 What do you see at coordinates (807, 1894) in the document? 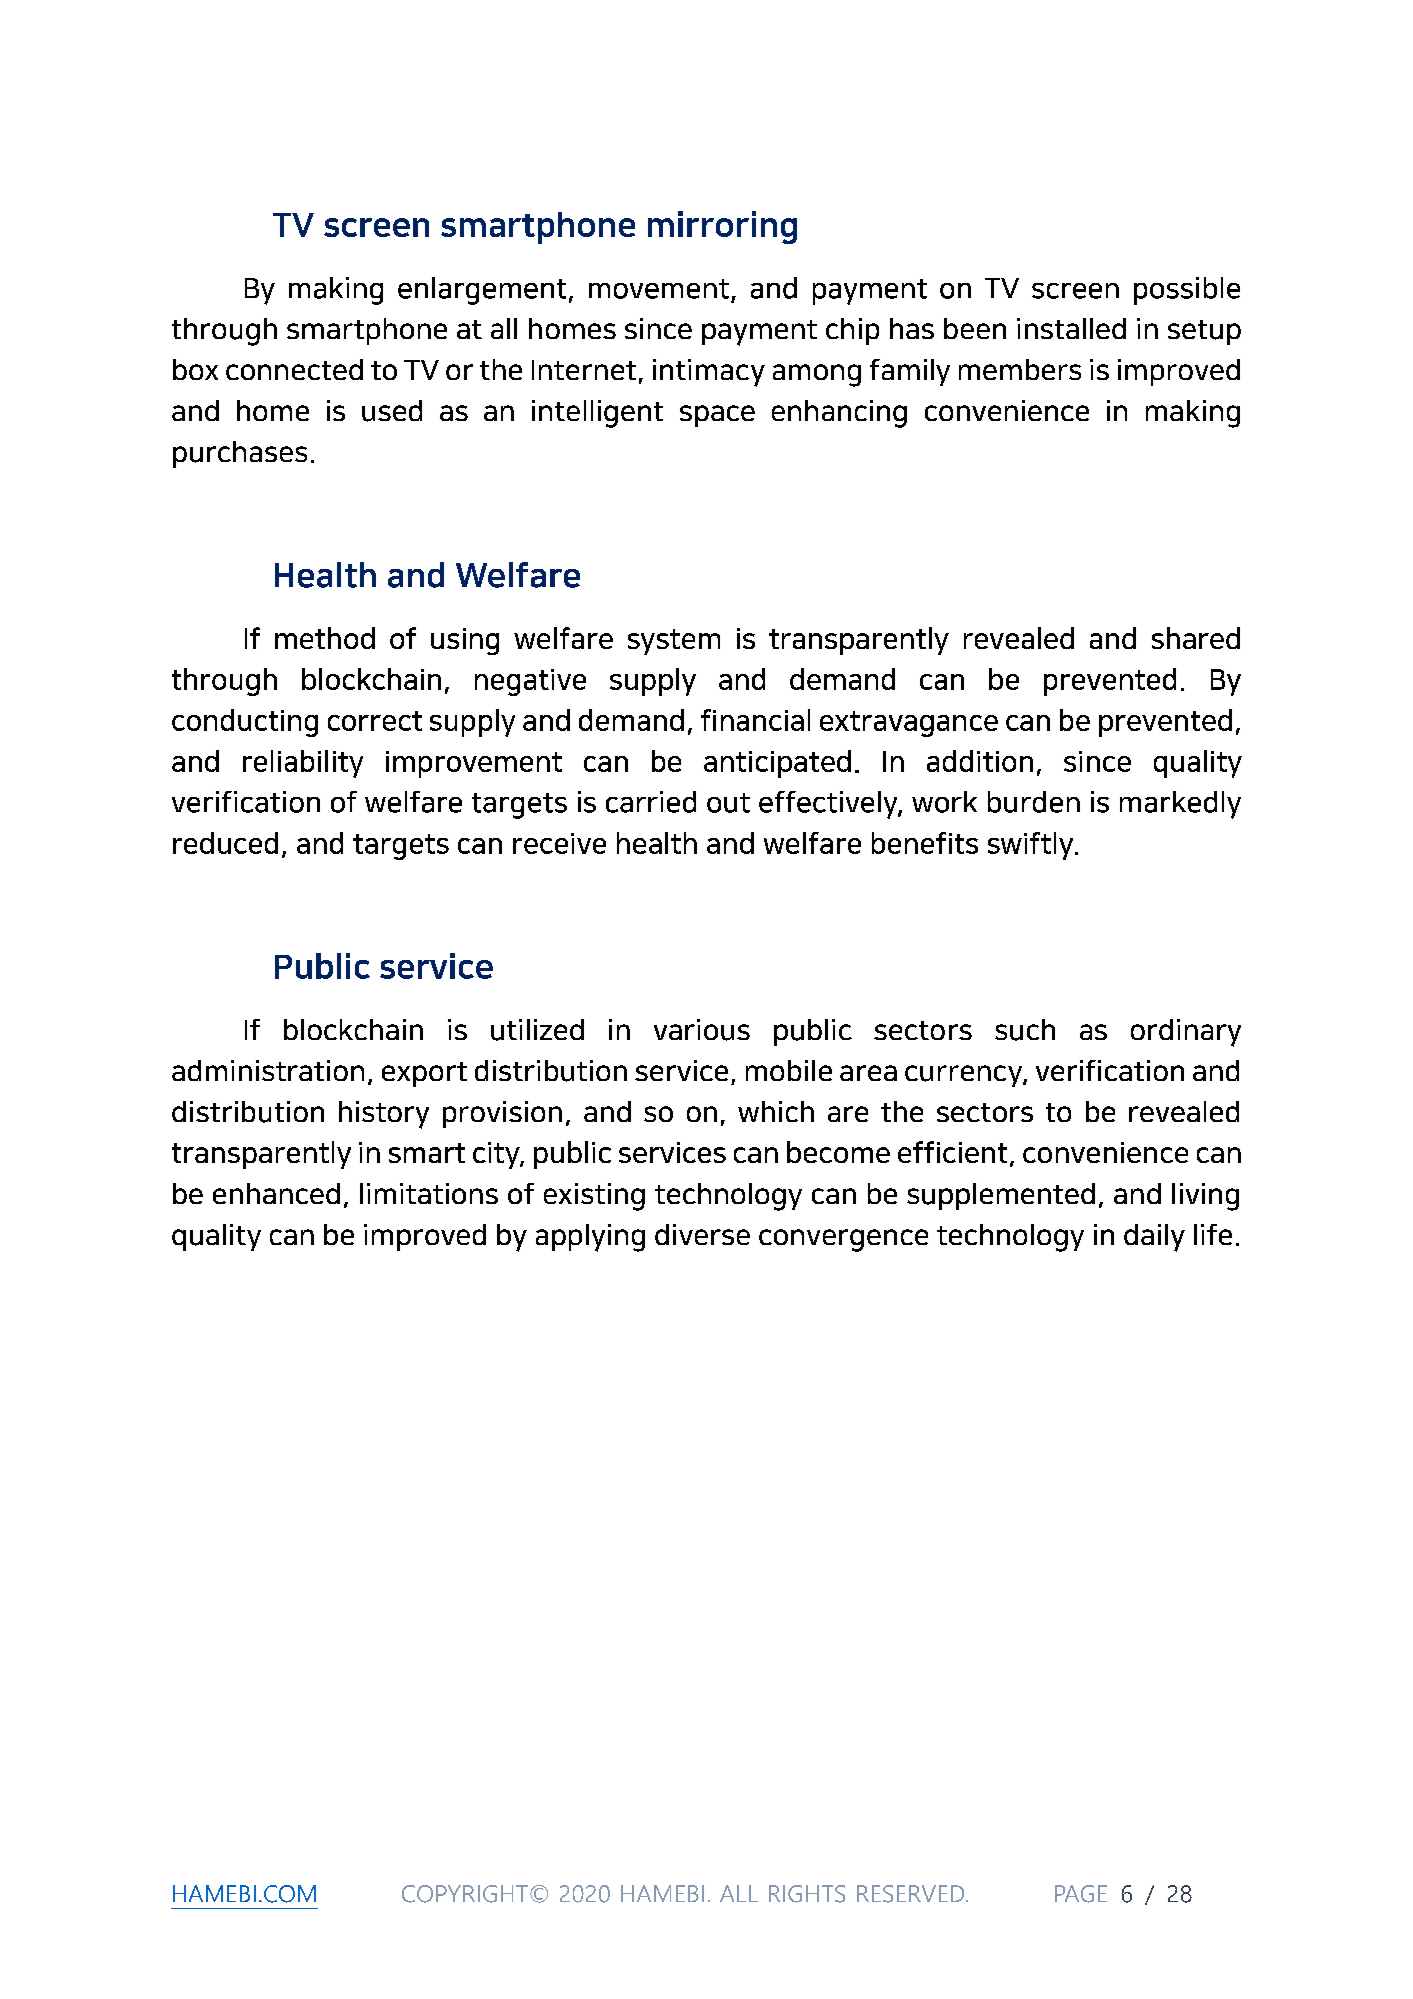
I see `RIGHTS` at bounding box center [807, 1894].
